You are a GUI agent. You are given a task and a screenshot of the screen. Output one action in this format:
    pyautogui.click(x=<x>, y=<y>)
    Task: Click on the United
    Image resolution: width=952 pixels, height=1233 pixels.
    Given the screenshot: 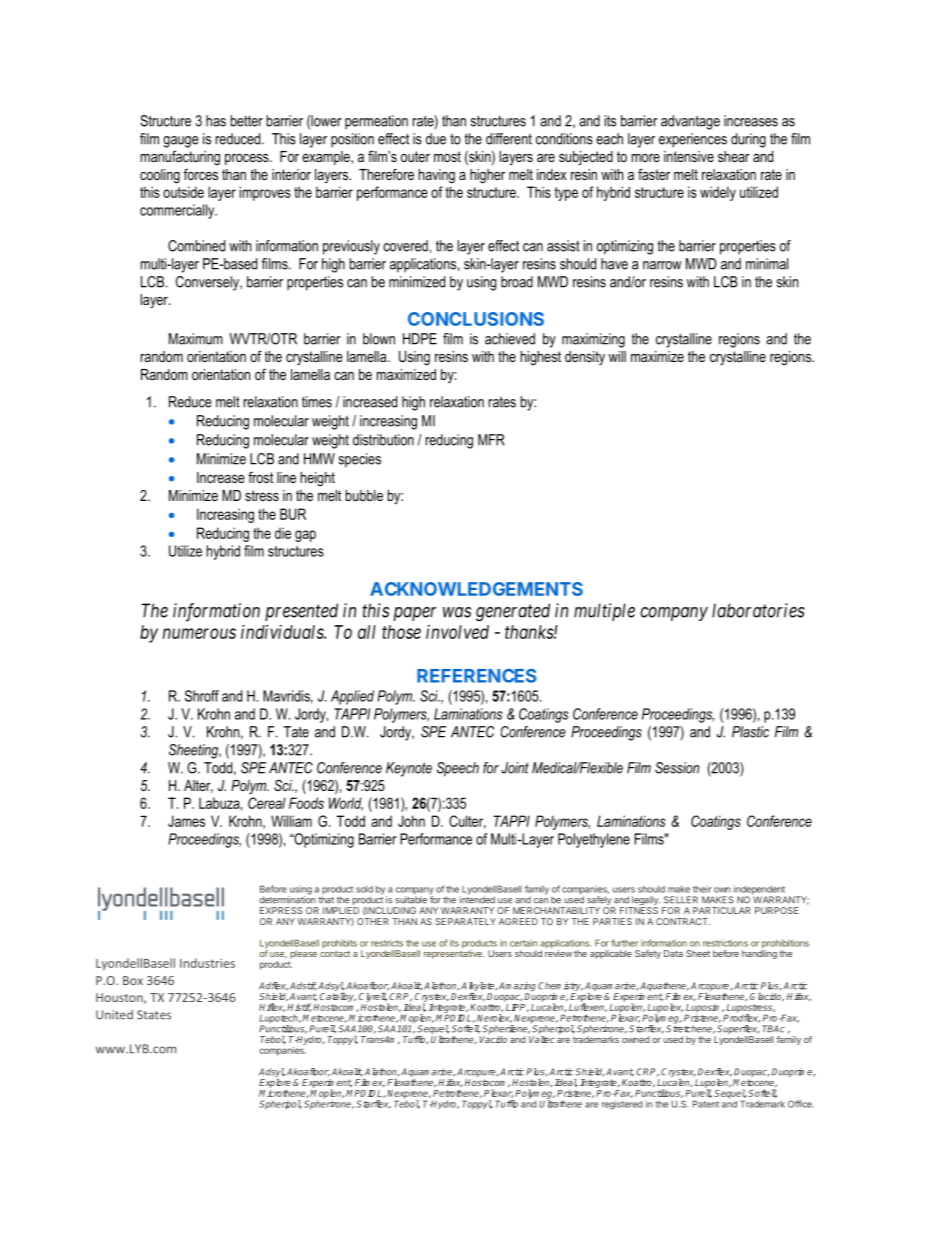 What is the action you would take?
    pyautogui.click(x=114, y=1015)
